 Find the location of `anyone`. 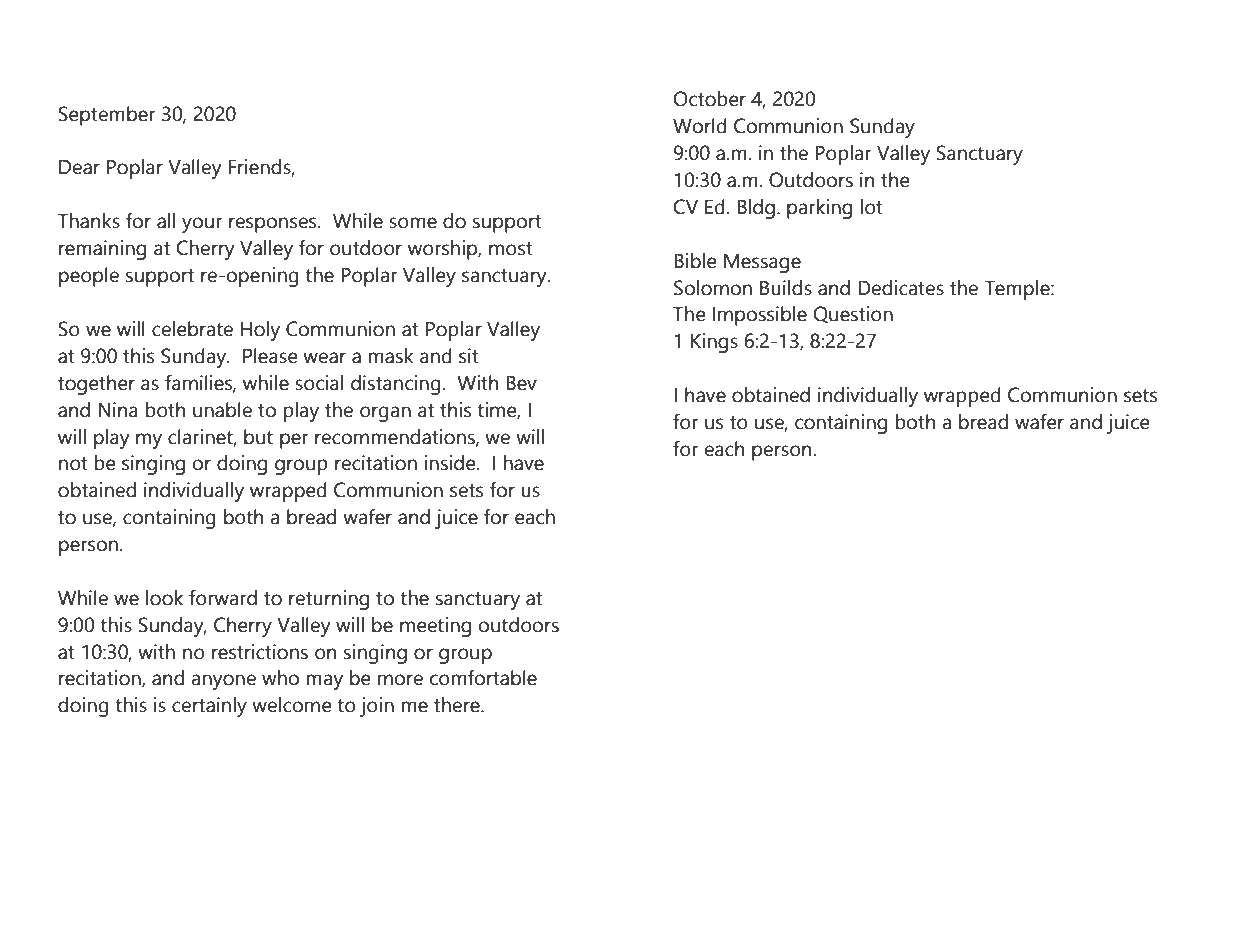

anyone is located at coordinates (223, 682).
